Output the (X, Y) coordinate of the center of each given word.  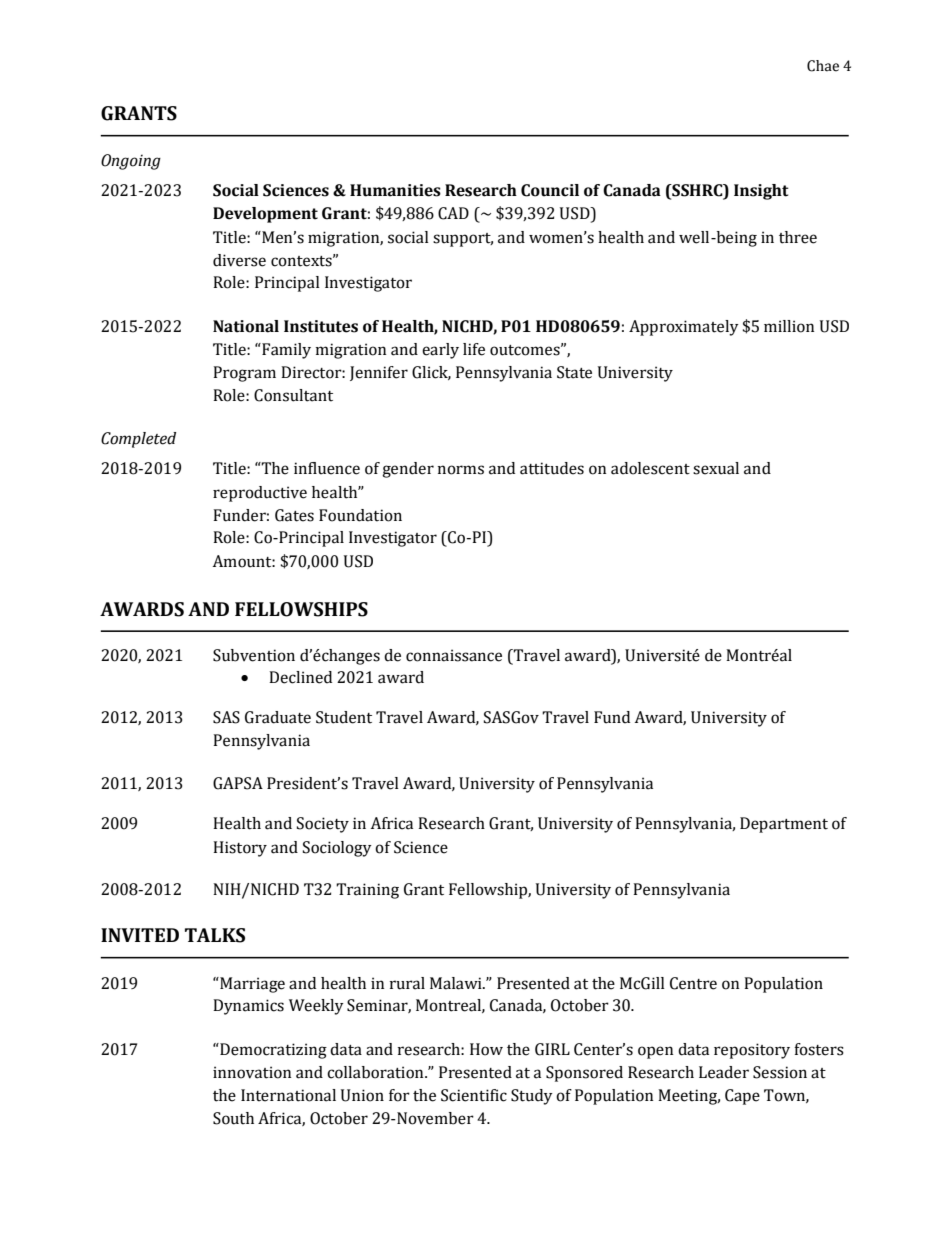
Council (550, 190)
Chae (823, 66)
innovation (252, 1072)
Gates (294, 515)
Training (367, 891)
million (789, 326)
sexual (716, 468)
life (474, 349)
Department (784, 825)
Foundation (360, 515)
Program (244, 374)
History (240, 849)
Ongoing (131, 162)
